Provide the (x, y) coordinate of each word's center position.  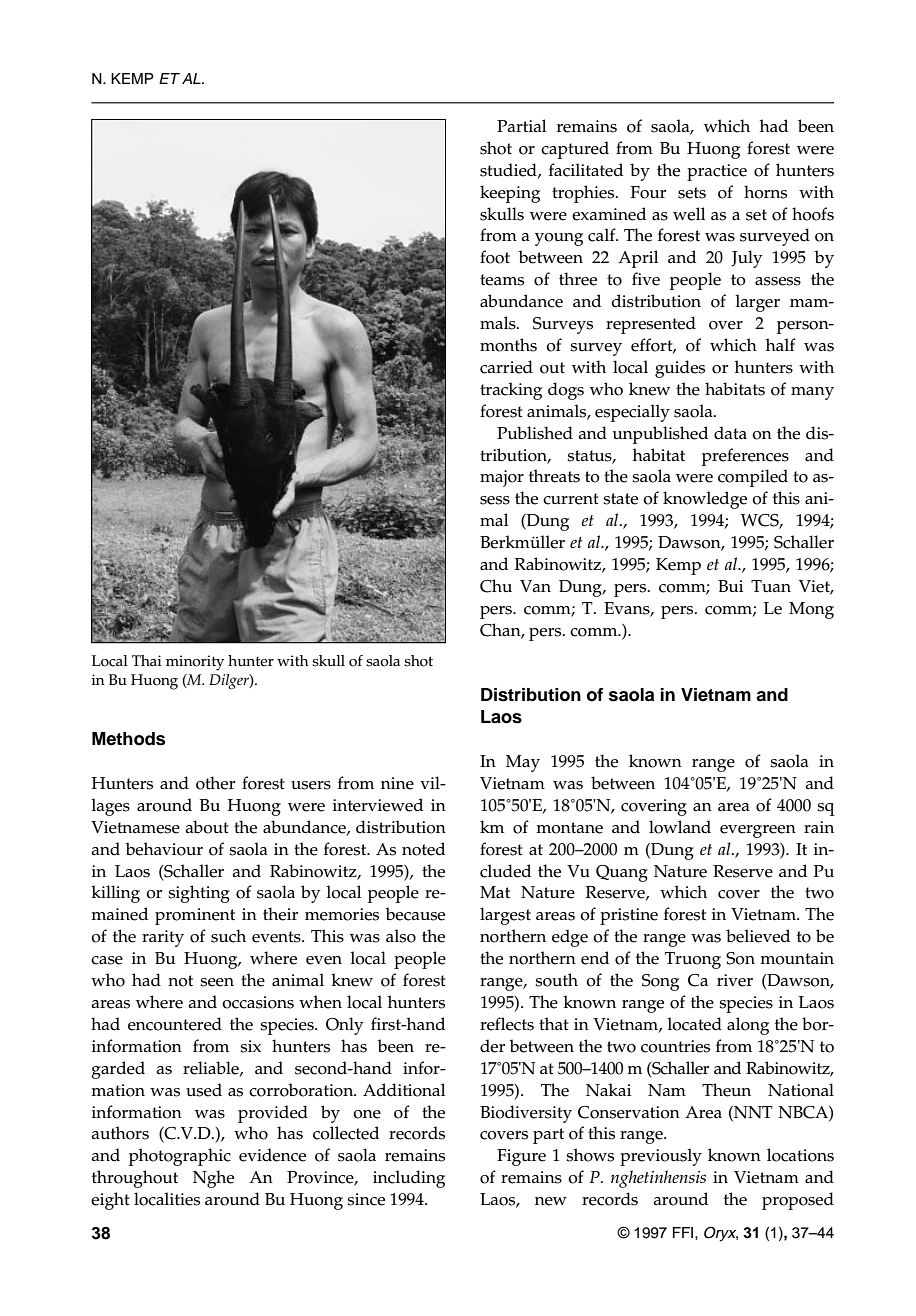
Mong (811, 610)
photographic (180, 1157)
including (409, 1179)
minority (195, 663)
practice (717, 172)
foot (495, 257)
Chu (496, 586)
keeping (510, 194)
